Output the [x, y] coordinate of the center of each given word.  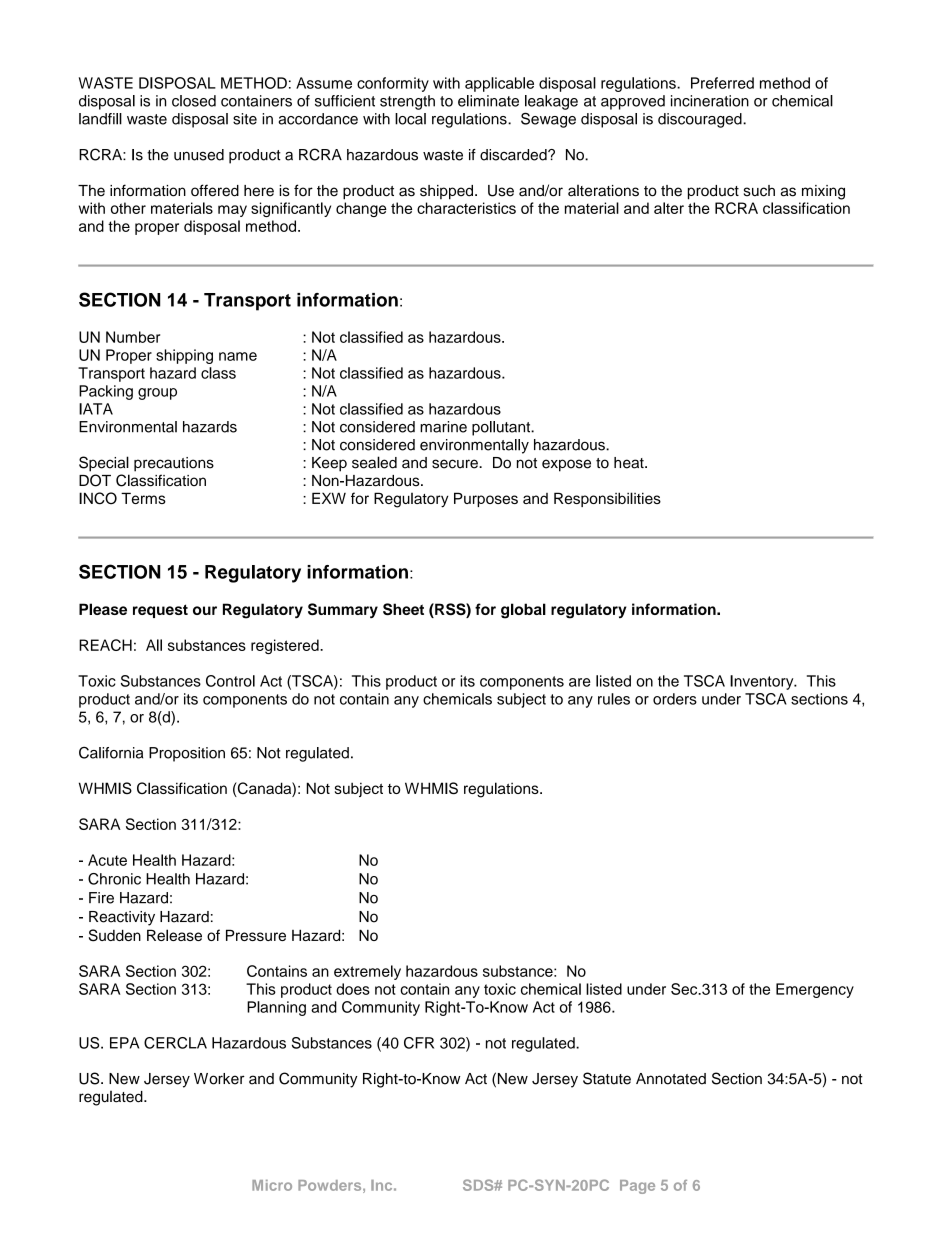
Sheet [403, 609]
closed [194, 101]
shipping [184, 356]
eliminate [488, 101]
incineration [710, 101]
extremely [367, 972]
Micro [272, 1185]
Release [174, 935]
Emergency [815, 990]
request [160, 611]
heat [630, 463]
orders [675, 699]
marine [443, 427]
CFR [419, 1043]
